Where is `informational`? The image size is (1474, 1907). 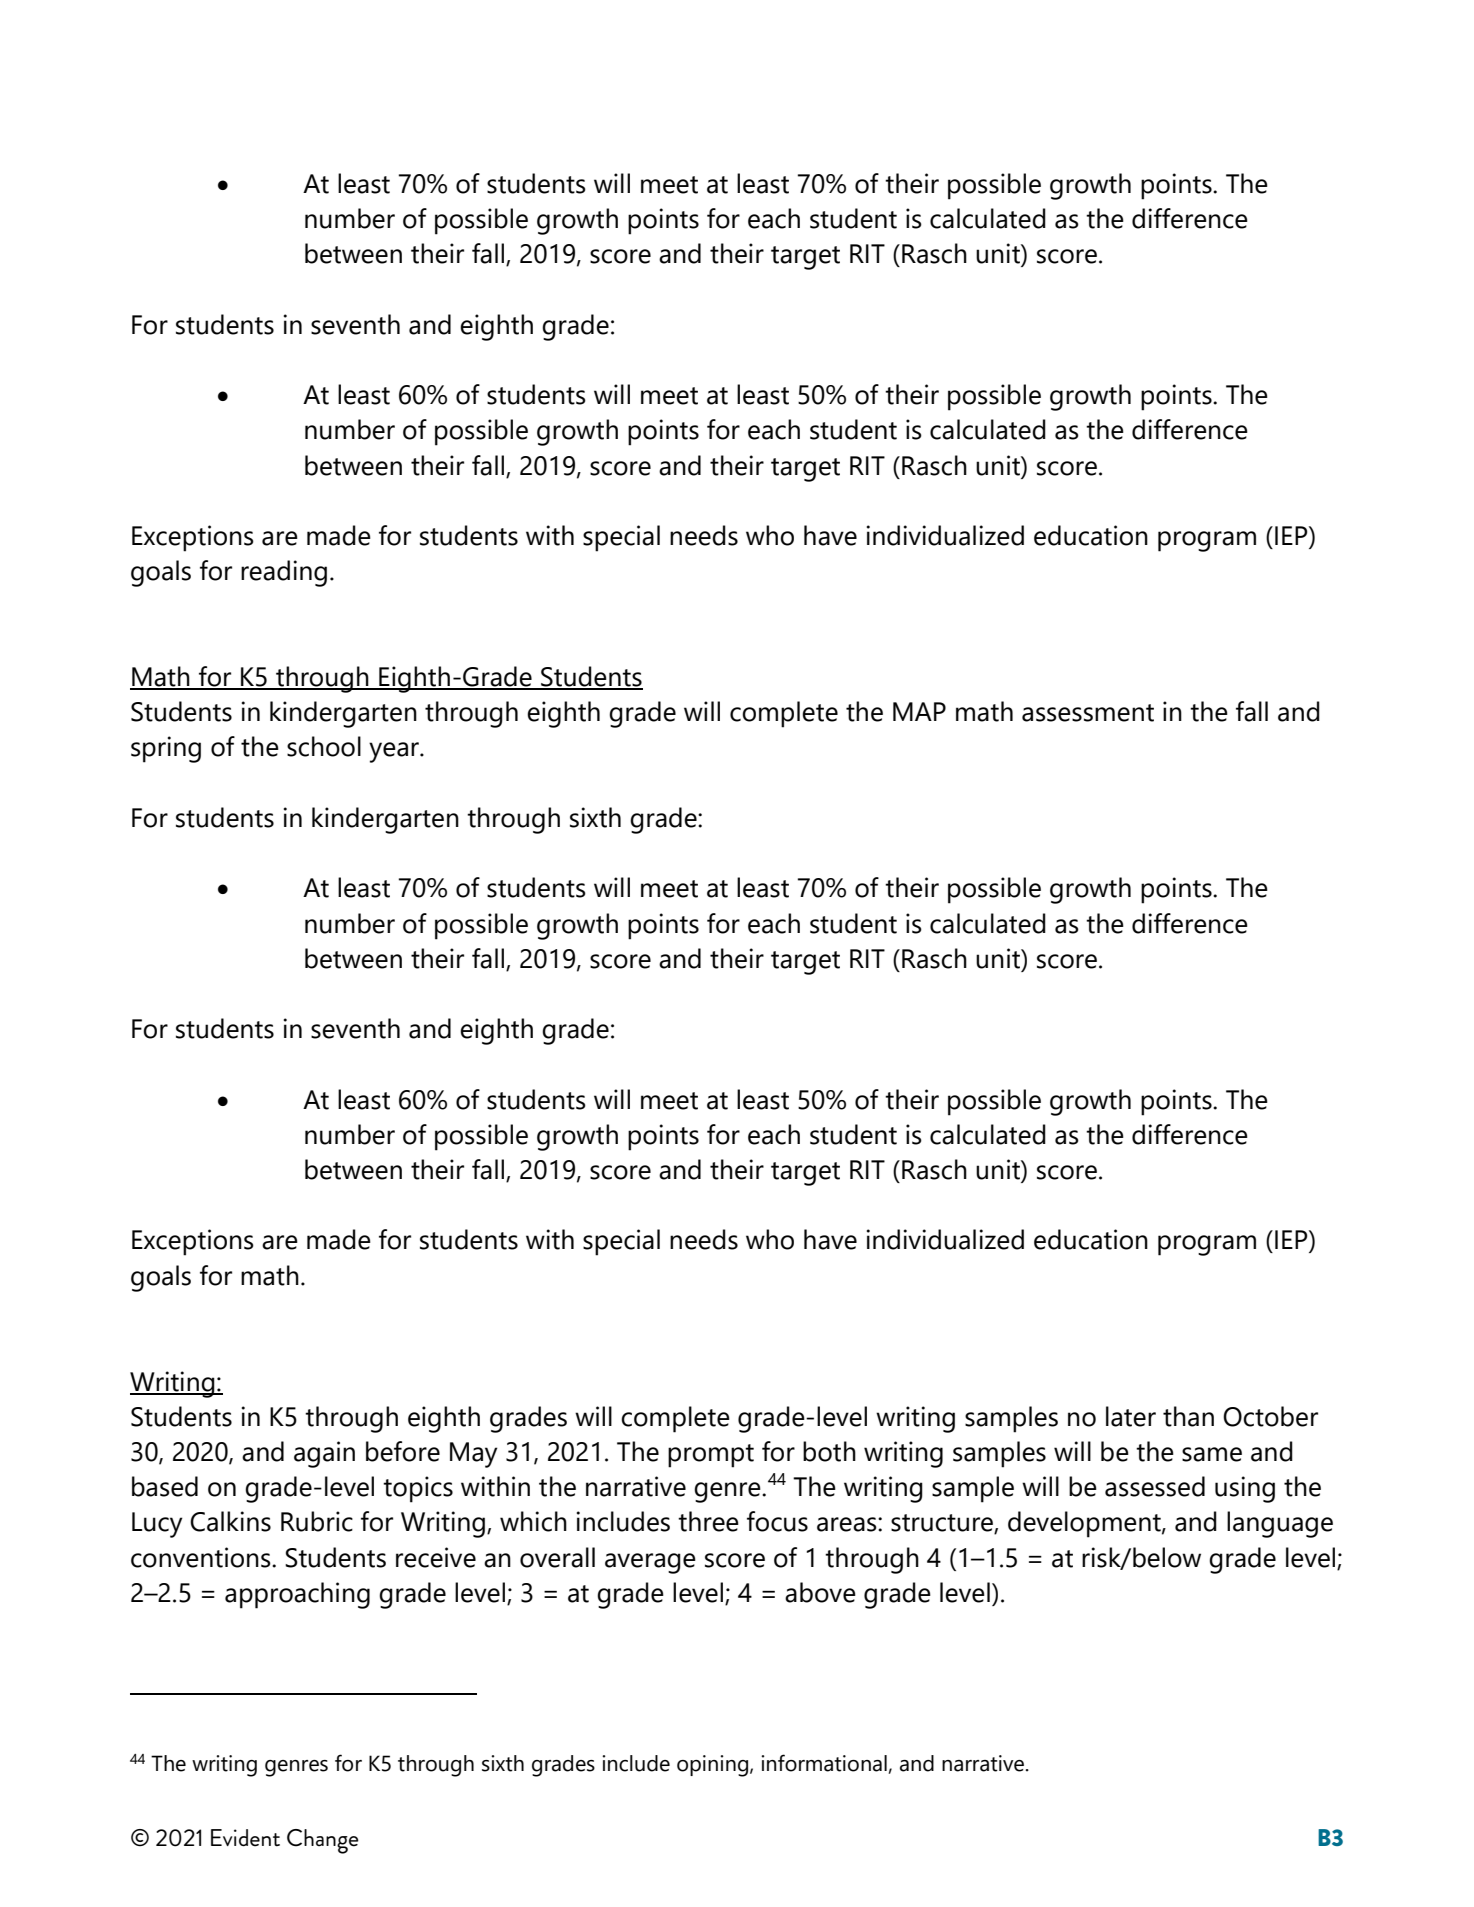
informational is located at coordinates (825, 1764).
